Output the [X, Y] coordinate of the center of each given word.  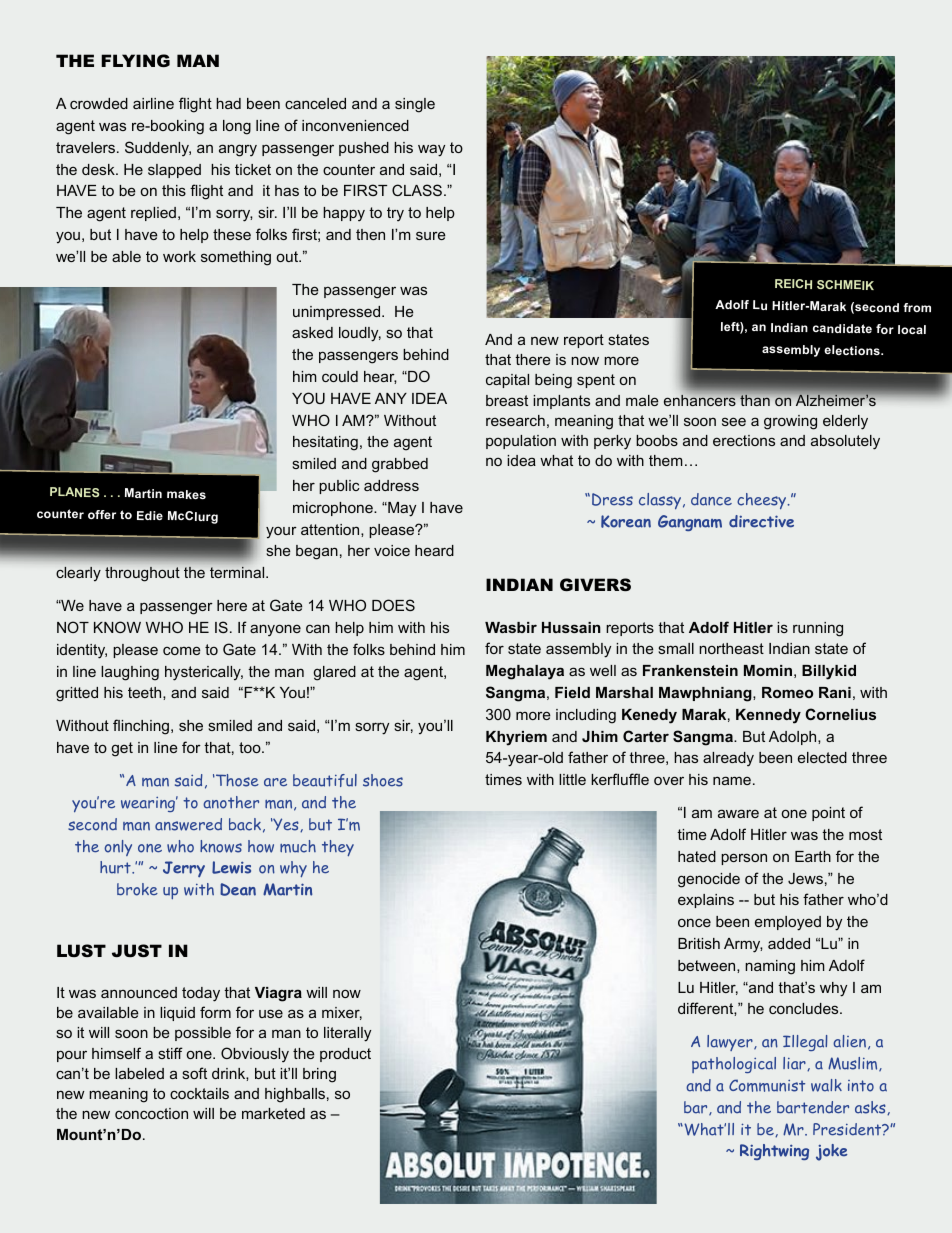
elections [853, 350]
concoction [151, 1113]
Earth [813, 856]
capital [507, 381]
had [228, 103]
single [415, 105]
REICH [793, 284]
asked [312, 332]
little [572, 779]
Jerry [184, 869]
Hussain [571, 627]
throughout [142, 574]
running [818, 629]
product [345, 1055]
